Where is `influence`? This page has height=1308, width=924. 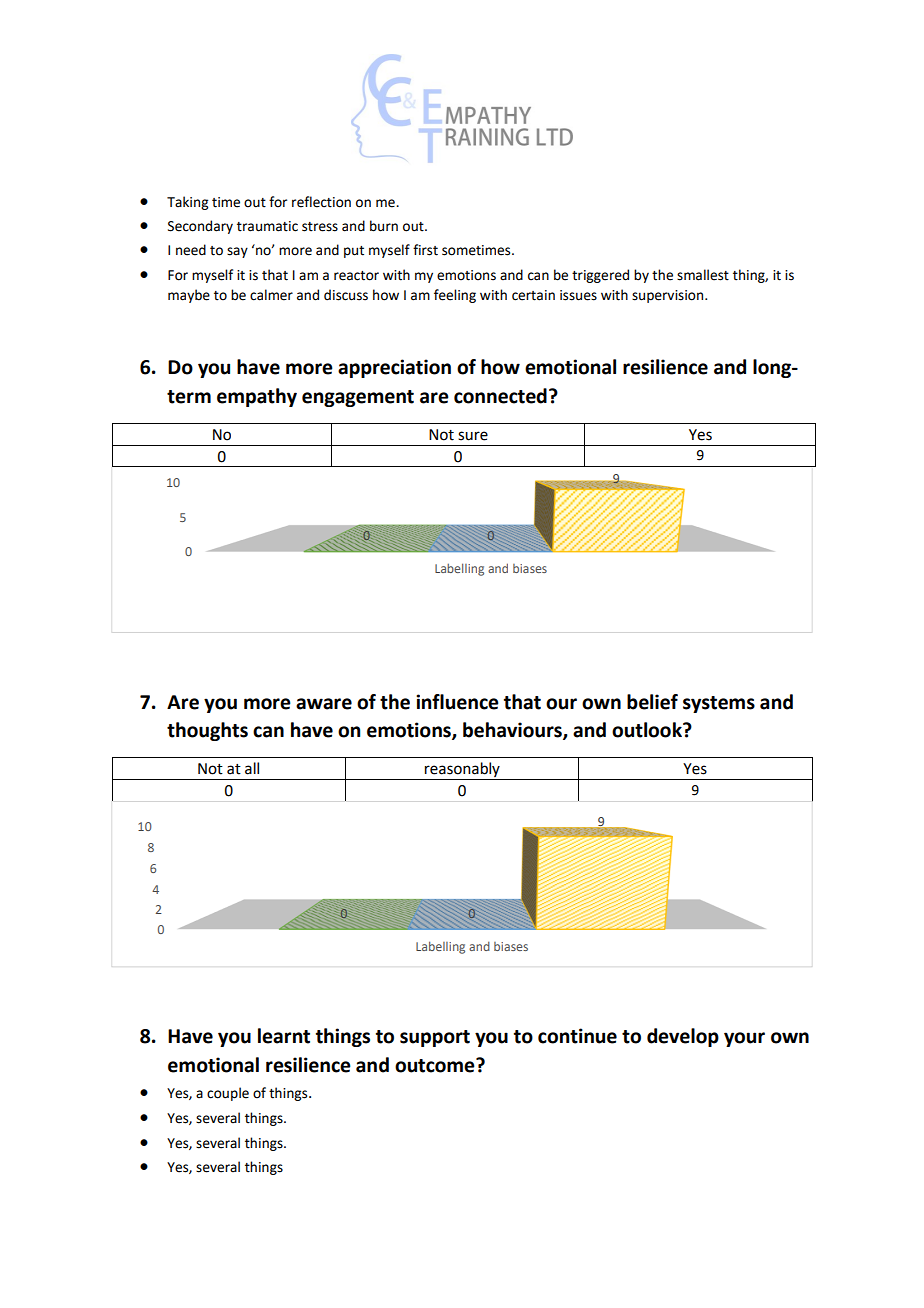 influence is located at coordinates (457, 702).
